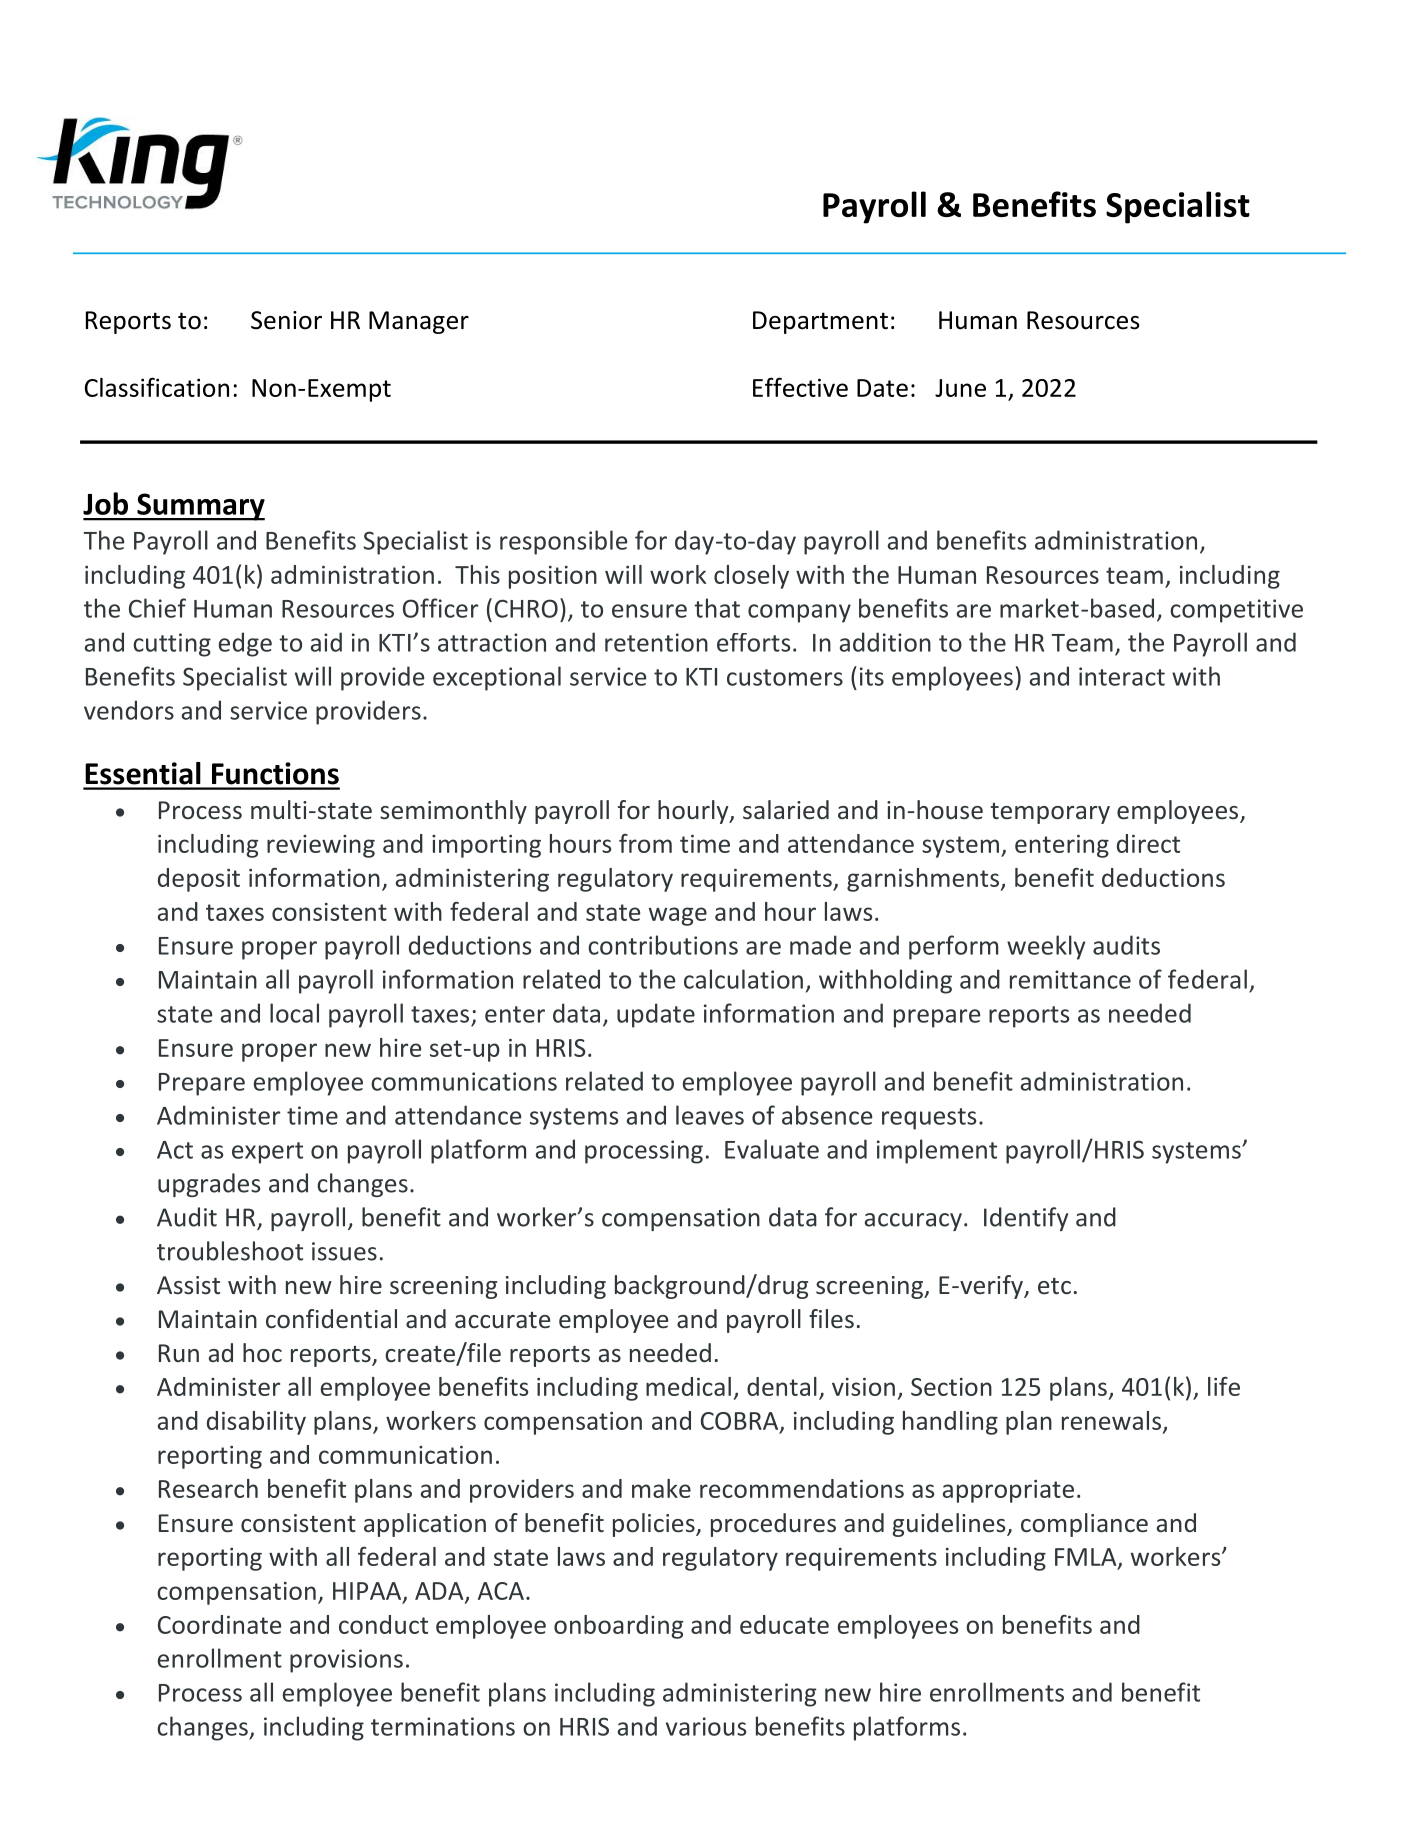  What do you see at coordinates (960, 388) in the document?
I see `June` at bounding box center [960, 388].
